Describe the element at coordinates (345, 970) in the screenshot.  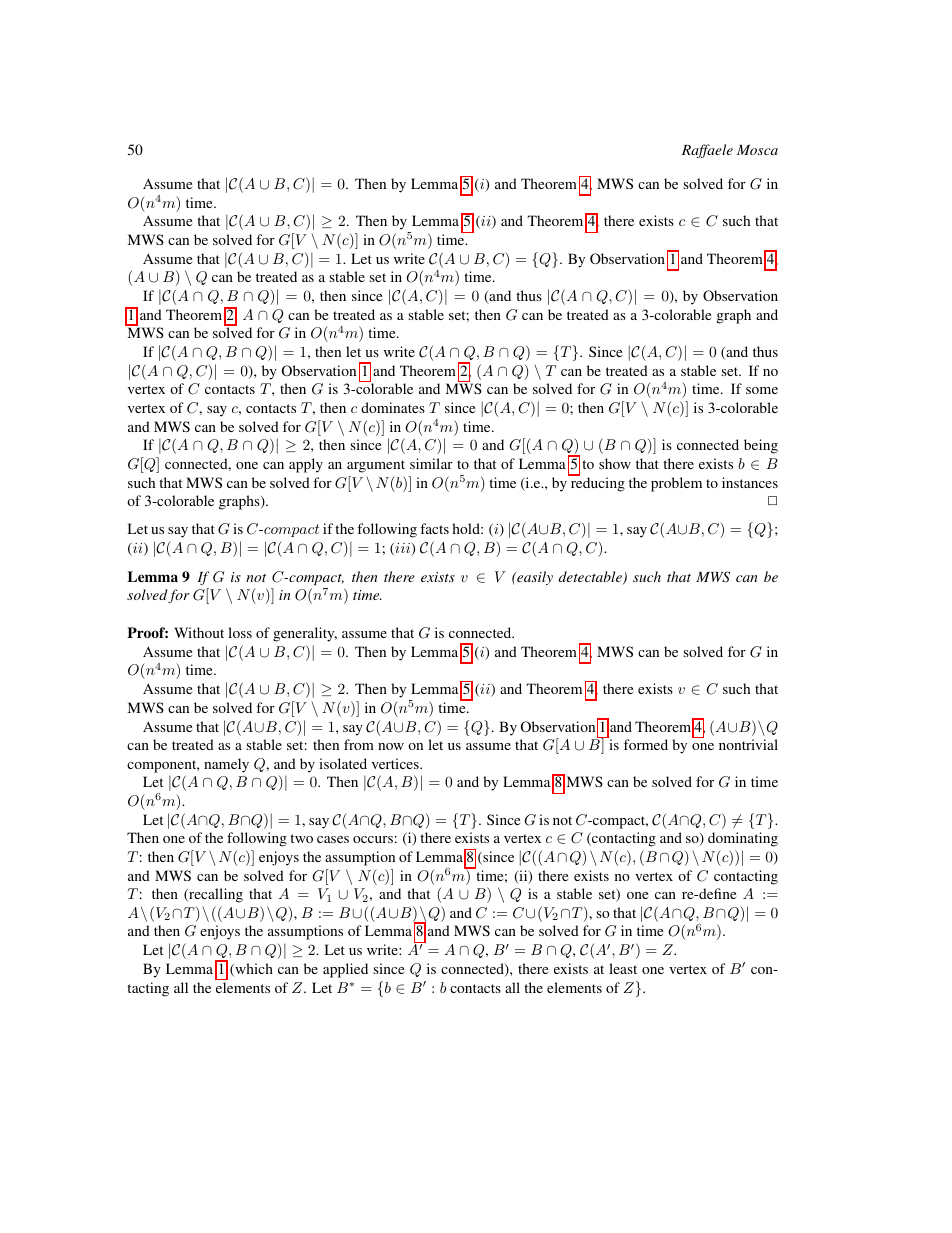
I see `applied` at that location.
